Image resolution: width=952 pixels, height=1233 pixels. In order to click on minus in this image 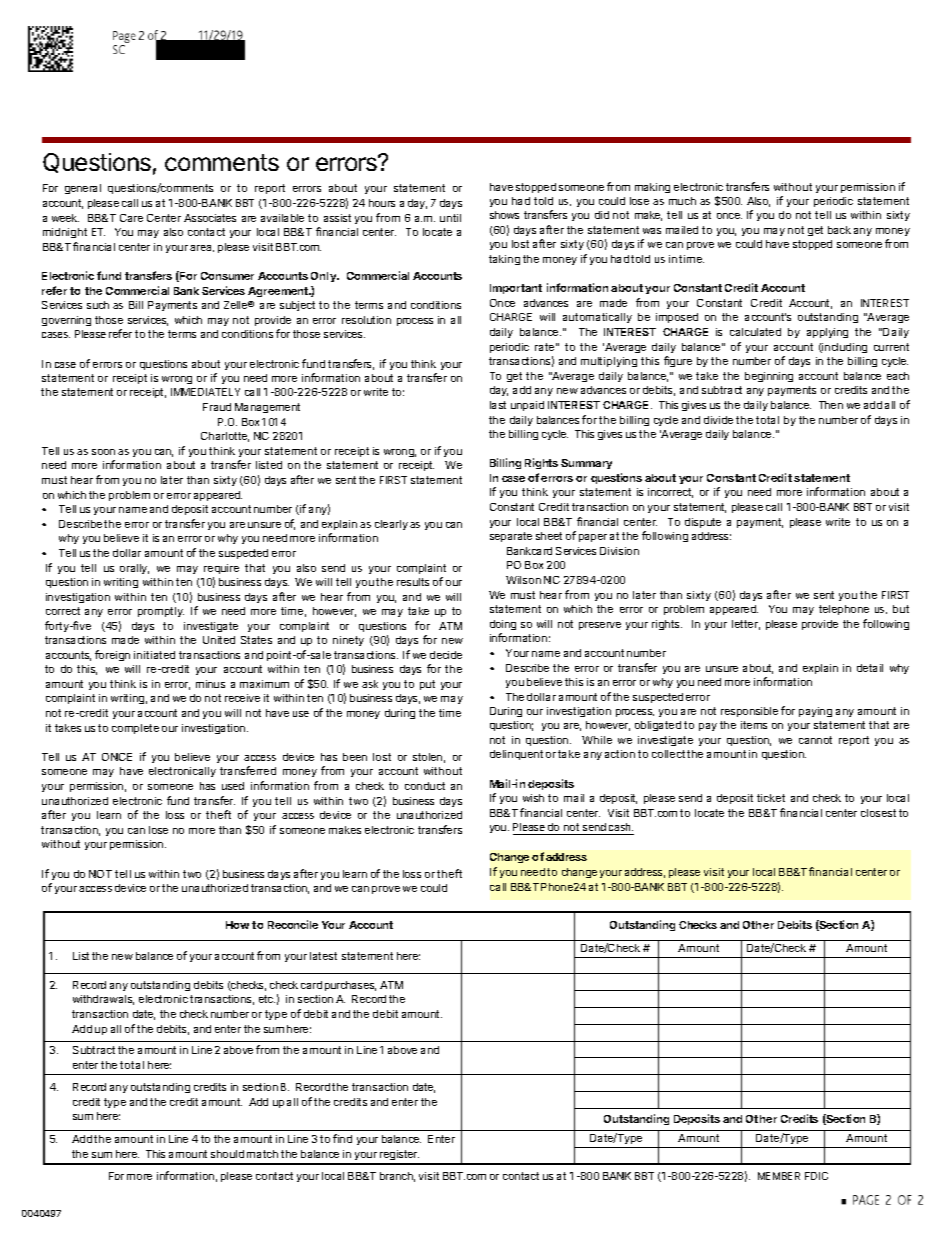, I will do `click(210, 684)`.
